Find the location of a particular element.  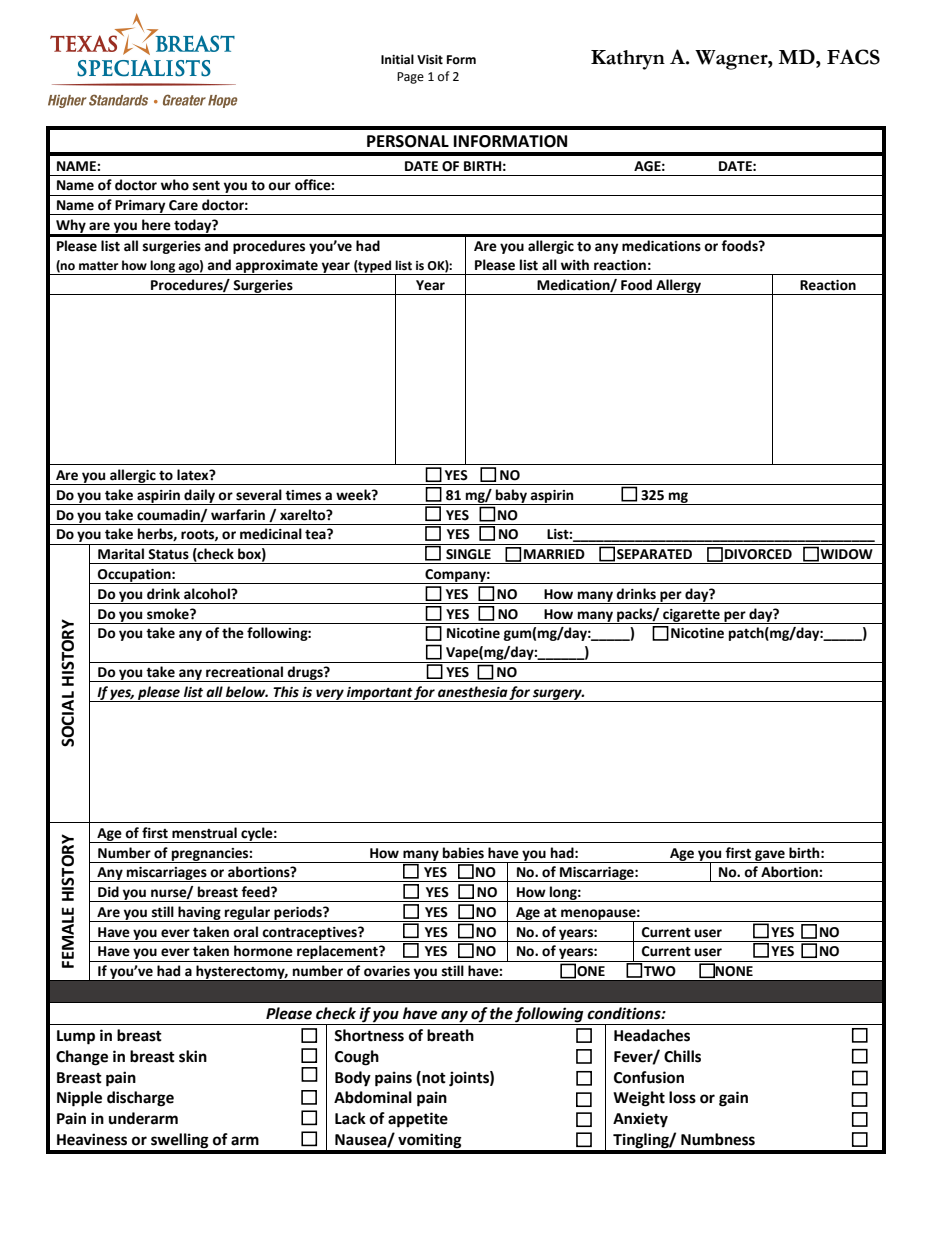

Visit is located at coordinates (430, 60).
